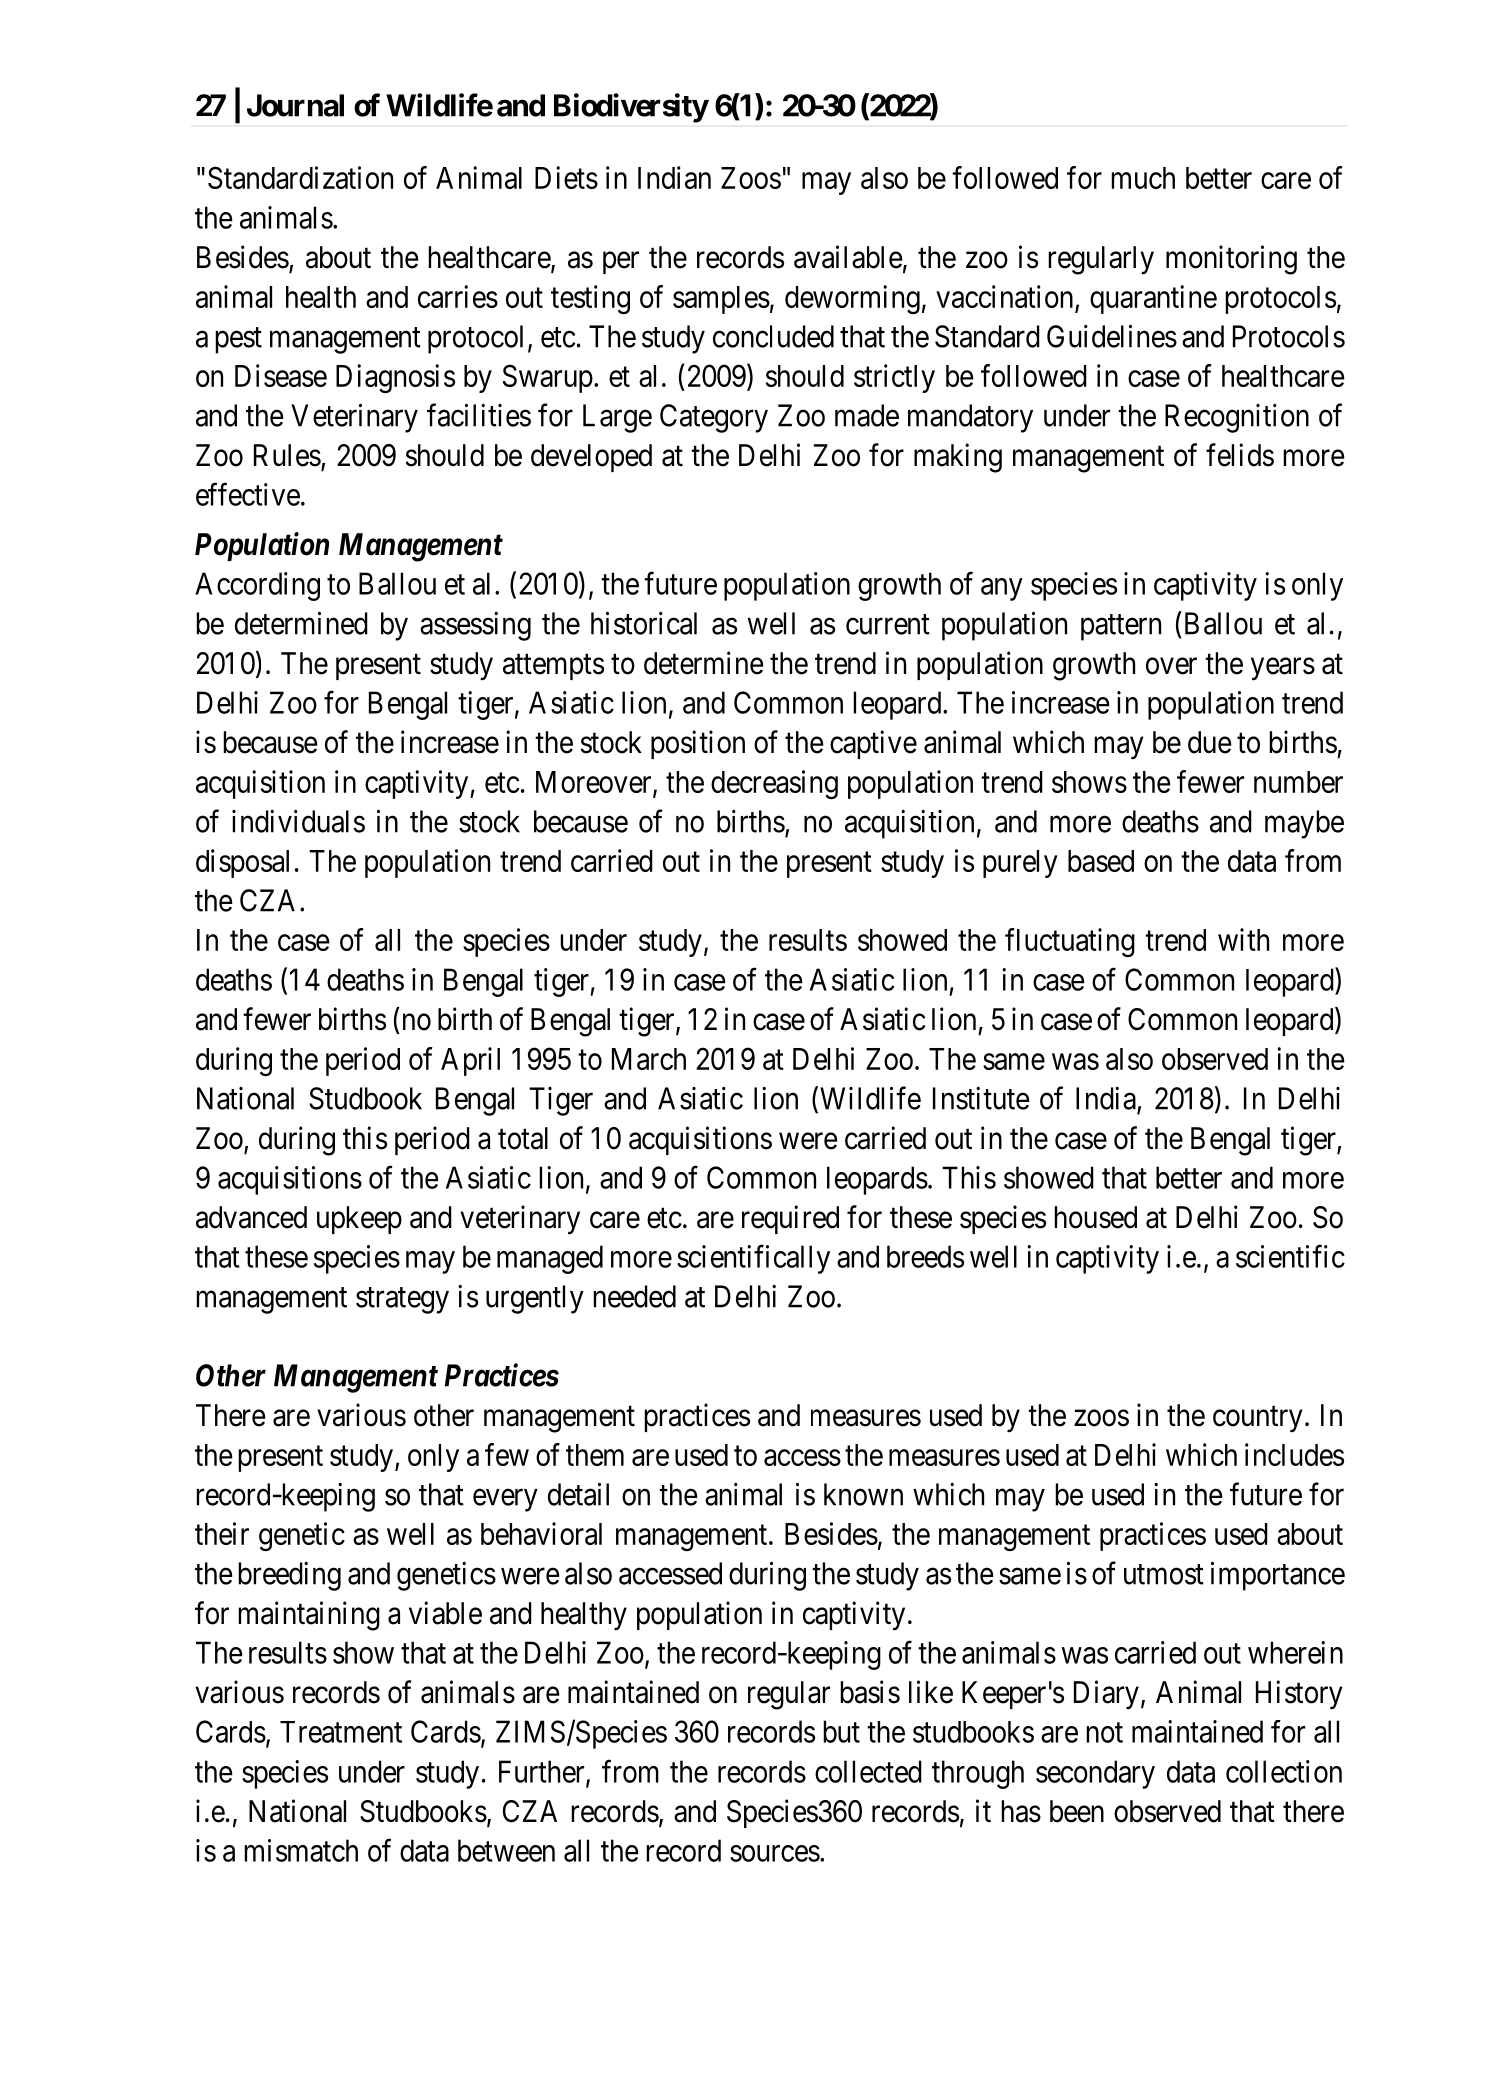  I want to click on available, so click(848, 257).
